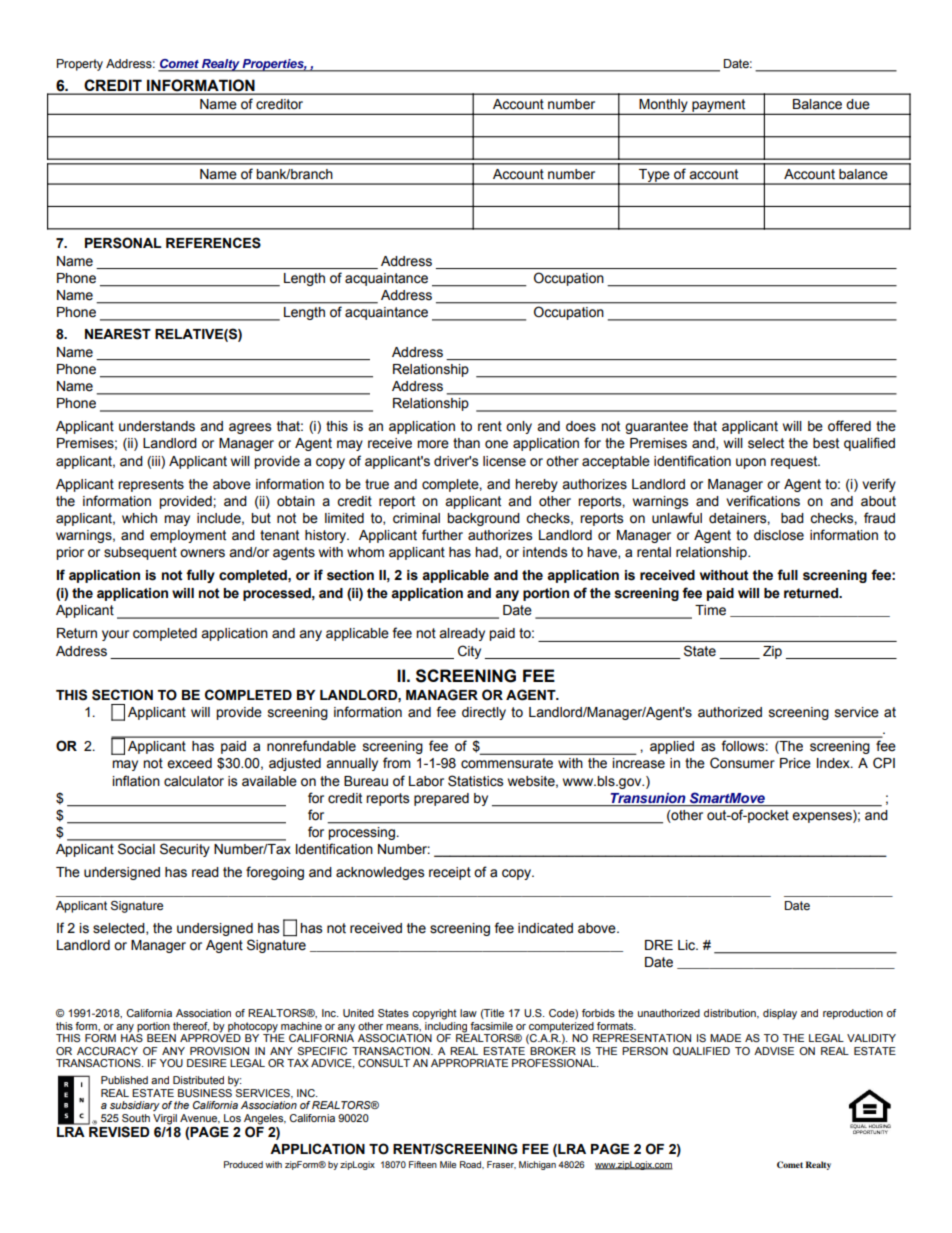  I want to click on City, so click(469, 652).
